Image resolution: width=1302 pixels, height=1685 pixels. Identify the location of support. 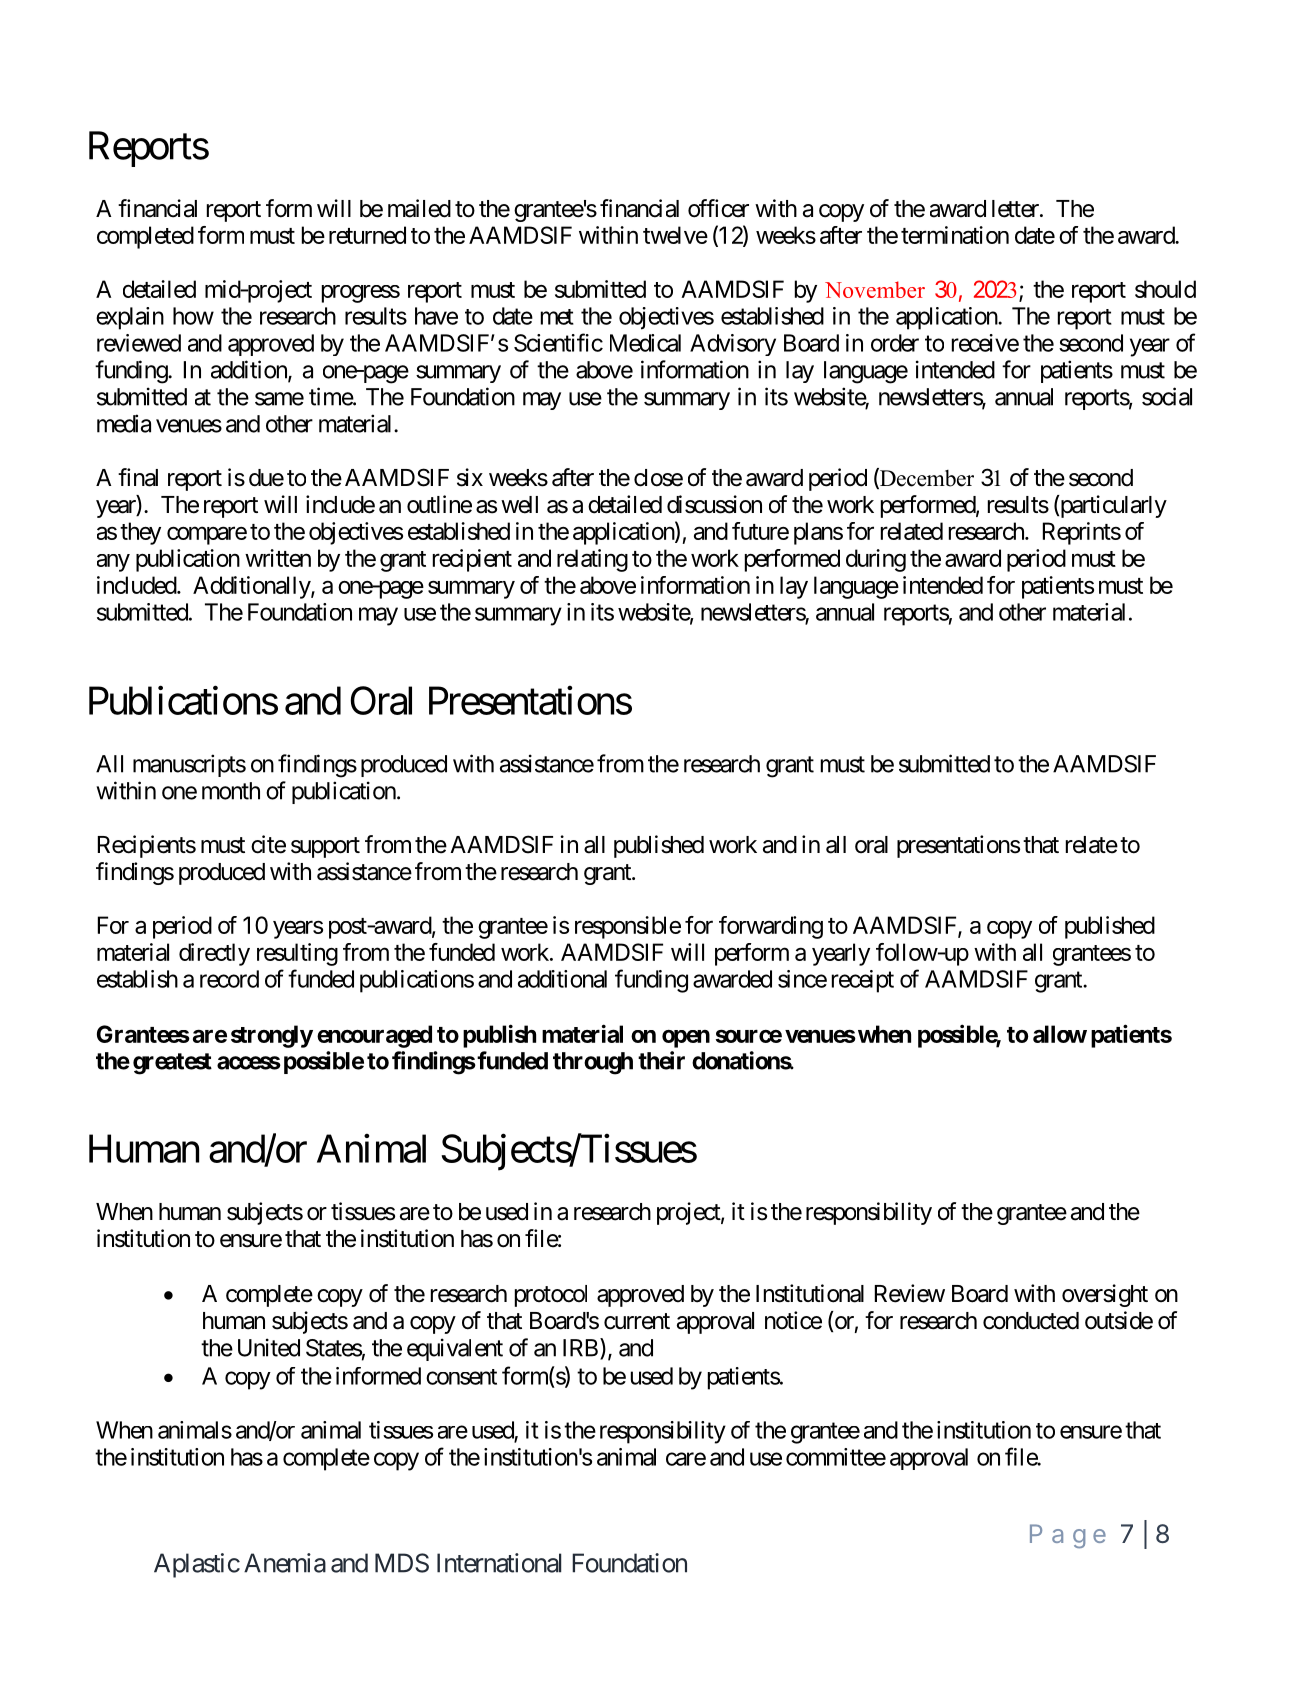
(325, 847).
